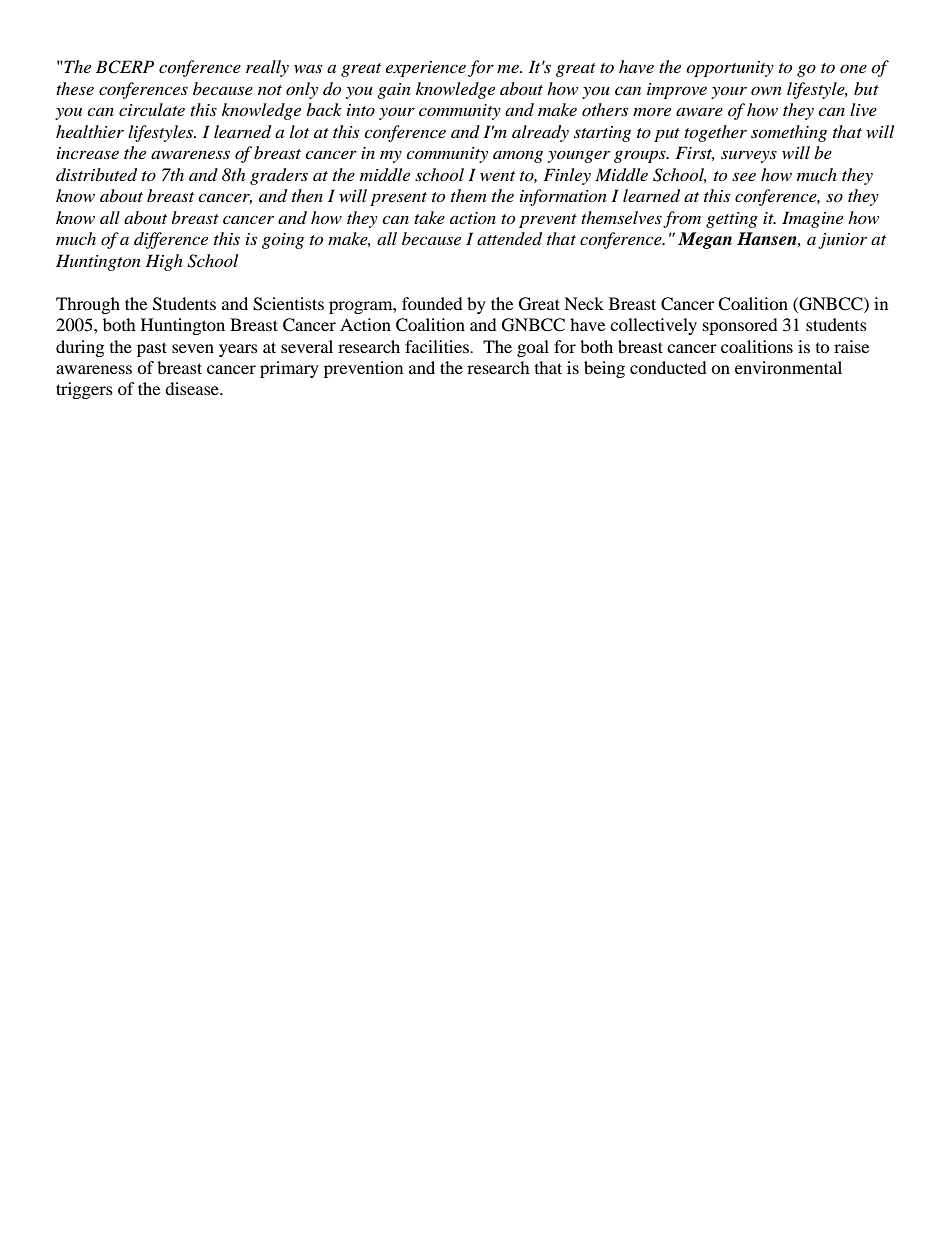 The image size is (952, 1233). I want to click on environmental, so click(788, 367).
